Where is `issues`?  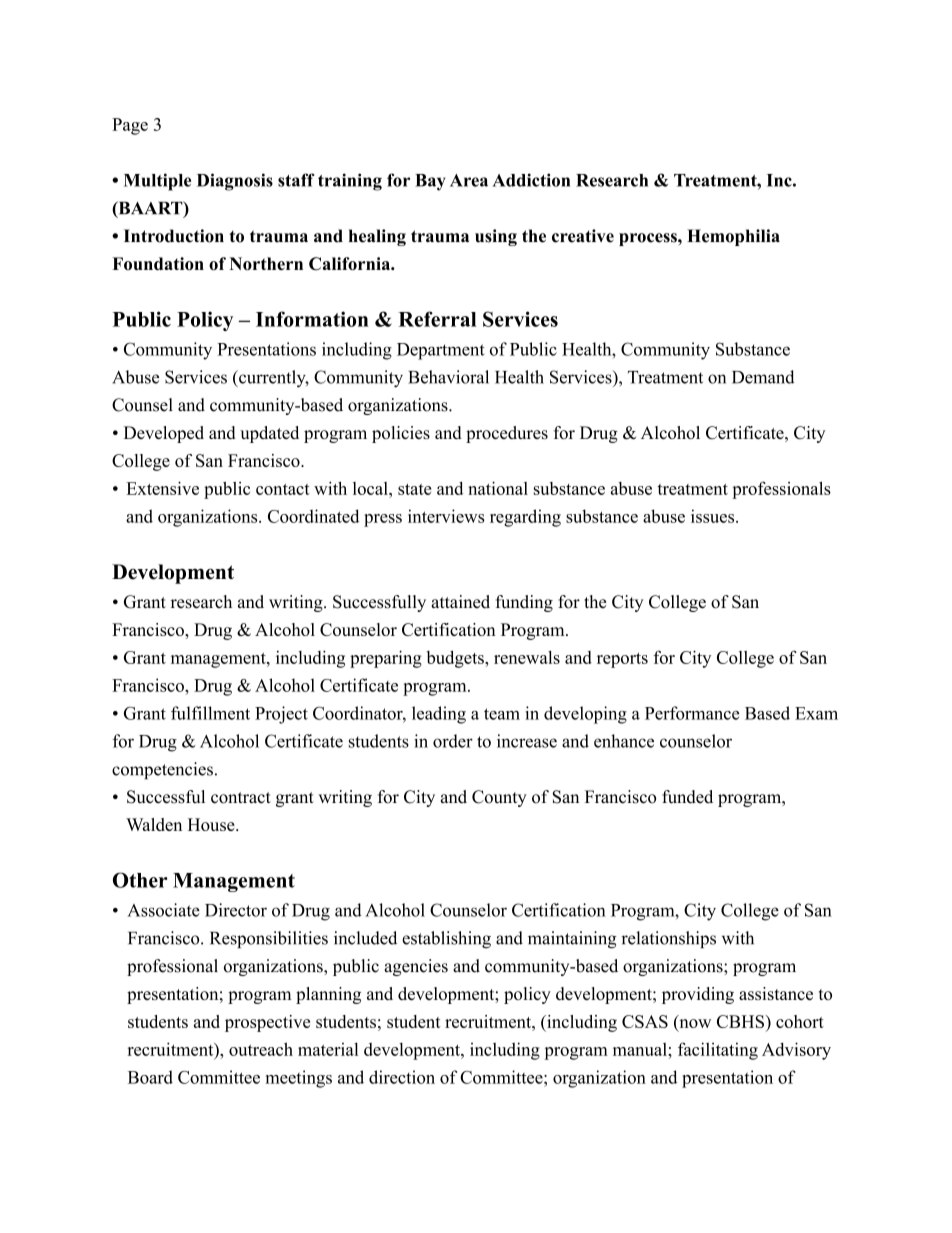
issues is located at coordinates (714, 516).
